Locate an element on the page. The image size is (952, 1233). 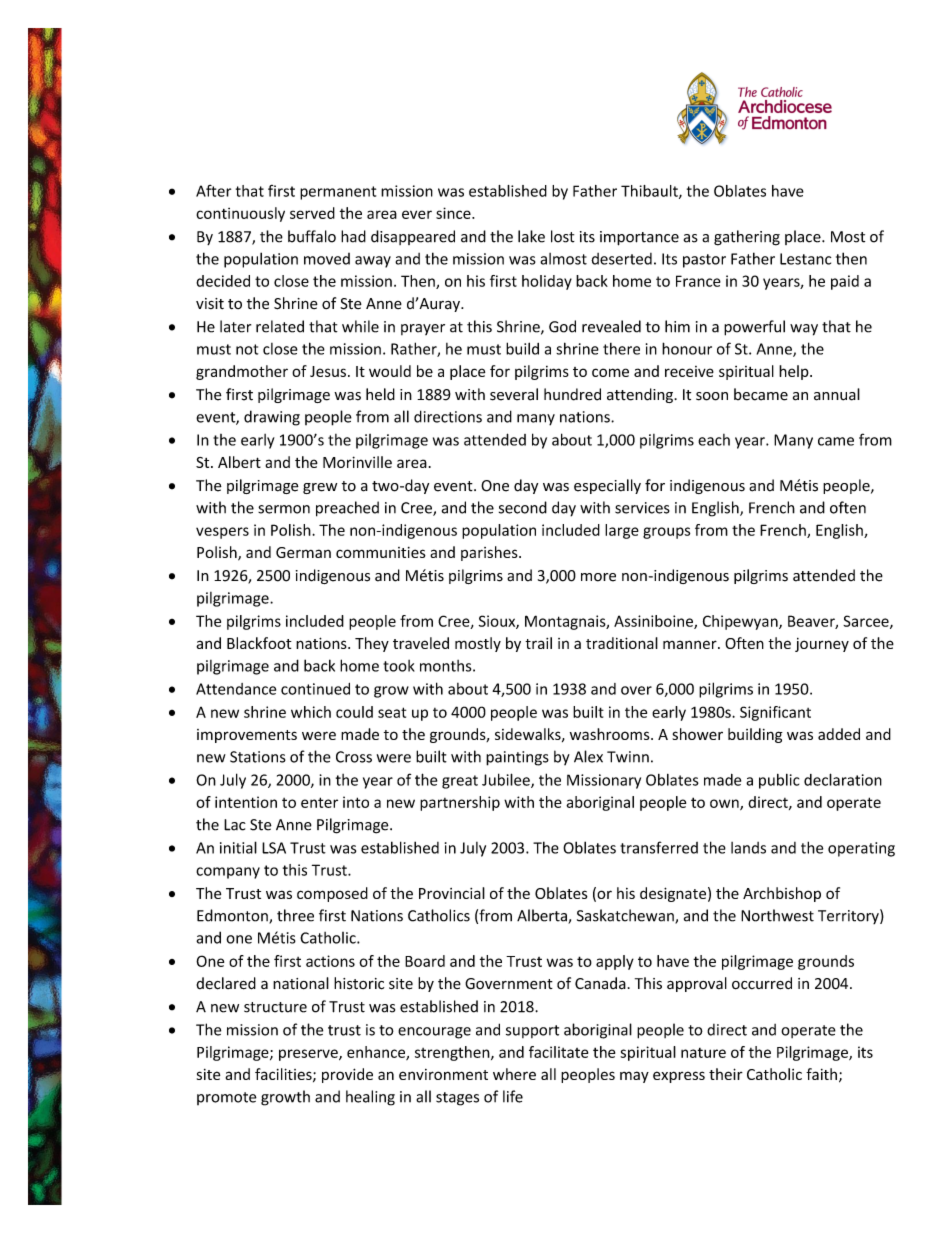
hundred is located at coordinates (572, 394).
